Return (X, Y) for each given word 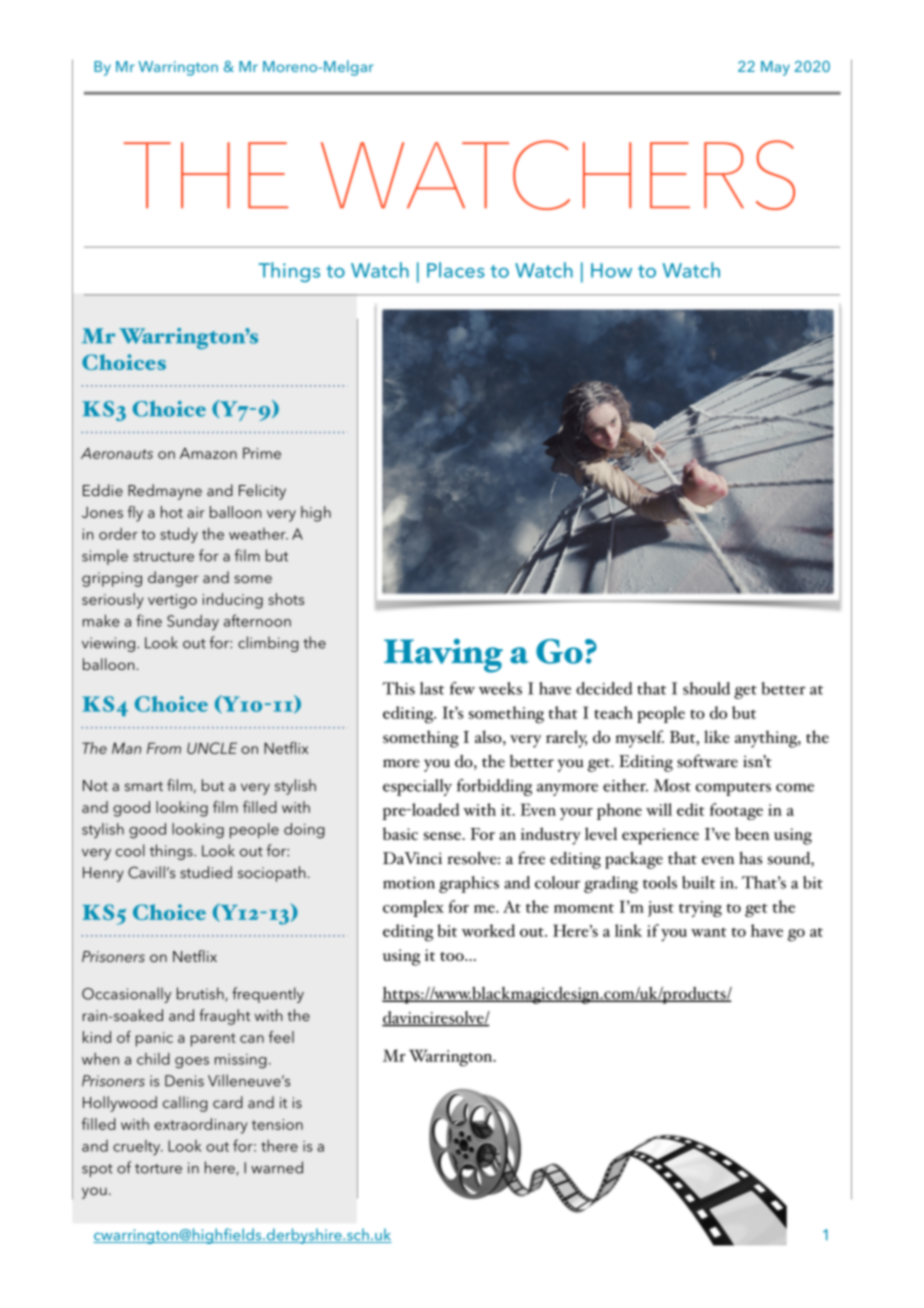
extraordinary (201, 1126)
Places (456, 270)
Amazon (208, 453)
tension (277, 1124)
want (709, 932)
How (611, 270)
